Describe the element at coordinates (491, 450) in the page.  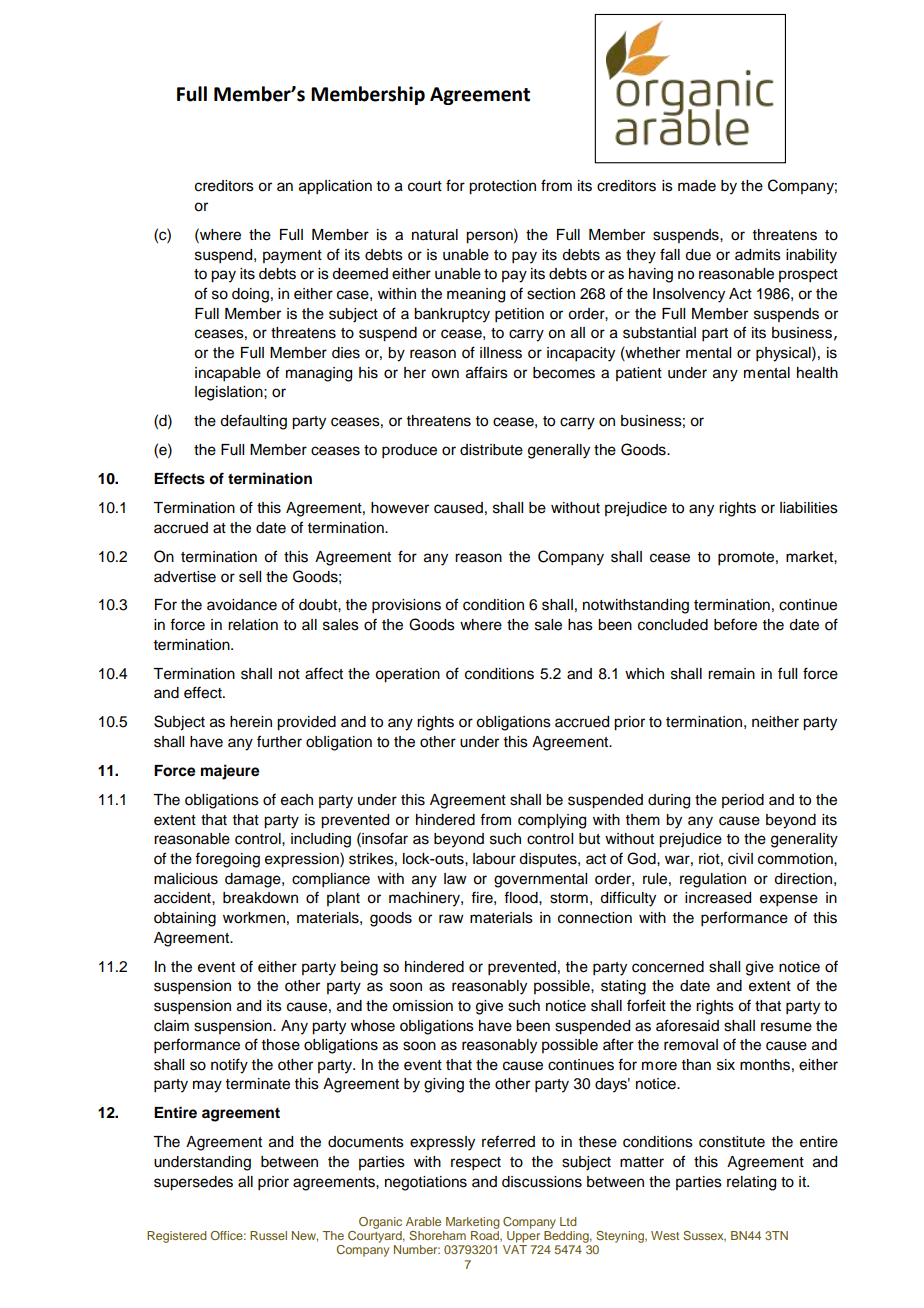
I see `distribute` at that location.
